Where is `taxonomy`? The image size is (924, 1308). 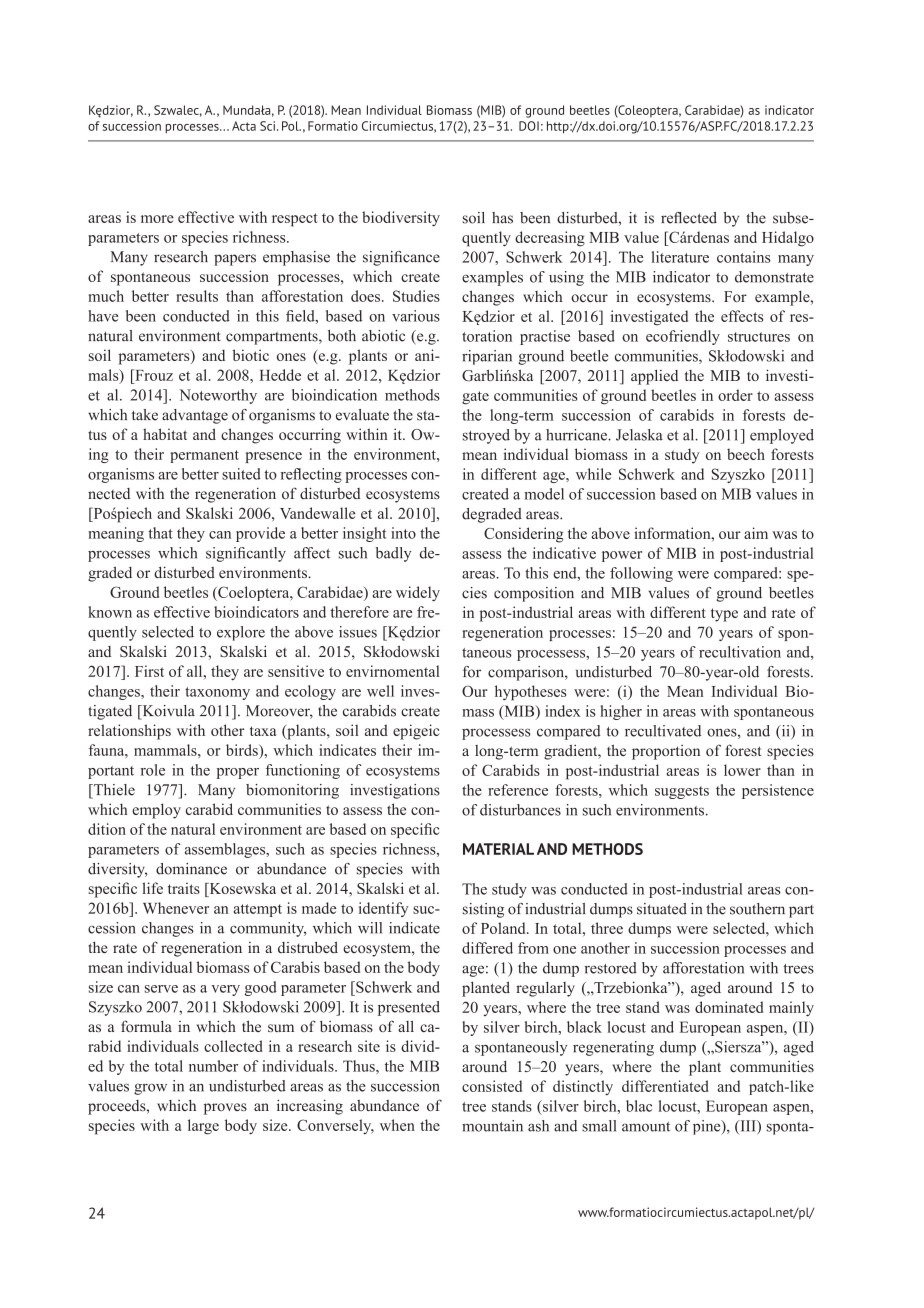
taxonomy is located at coordinates (217, 693).
